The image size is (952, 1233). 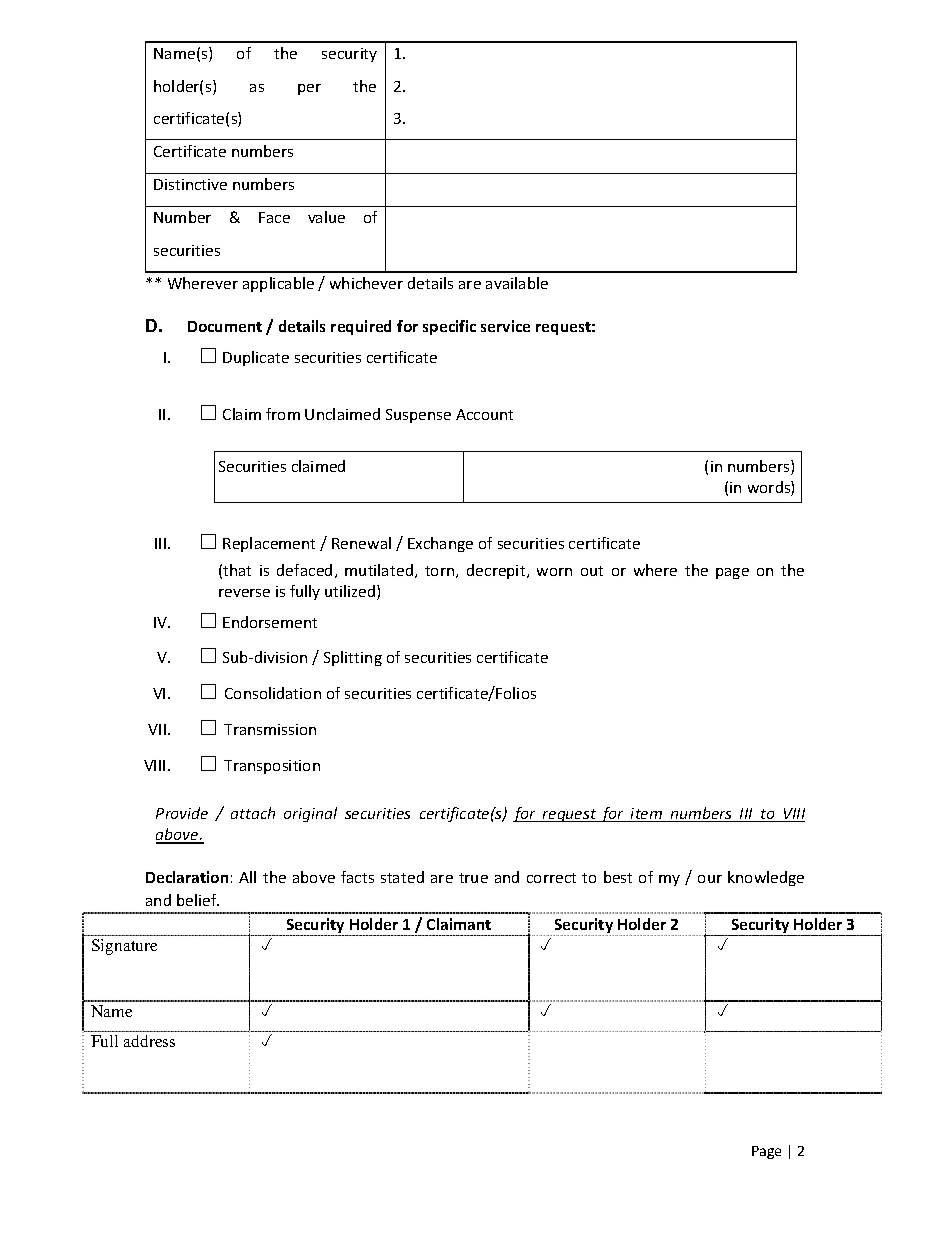 I want to click on from, so click(x=283, y=414).
